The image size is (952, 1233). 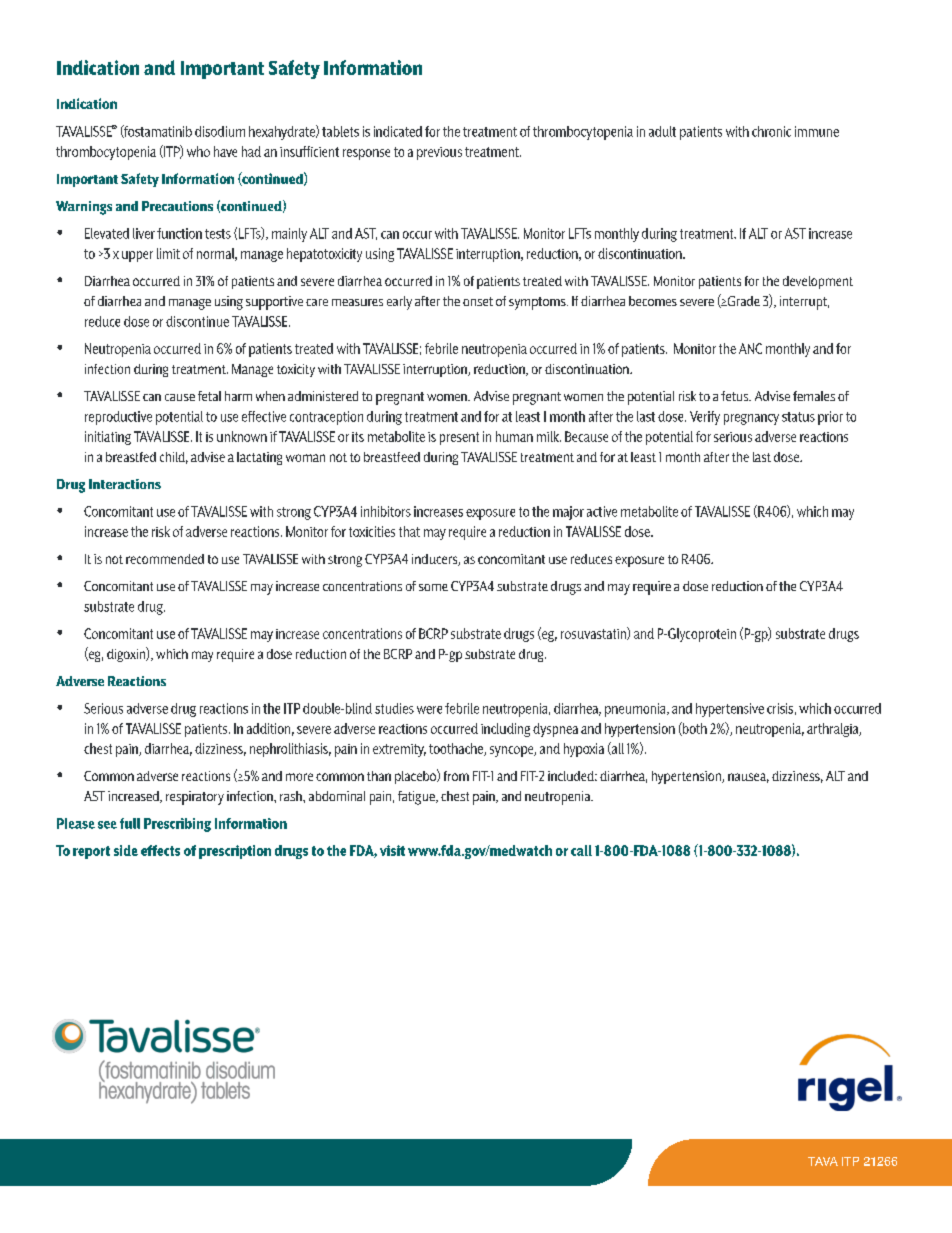 I want to click on Prescribing, so click(x=177, y=825).
